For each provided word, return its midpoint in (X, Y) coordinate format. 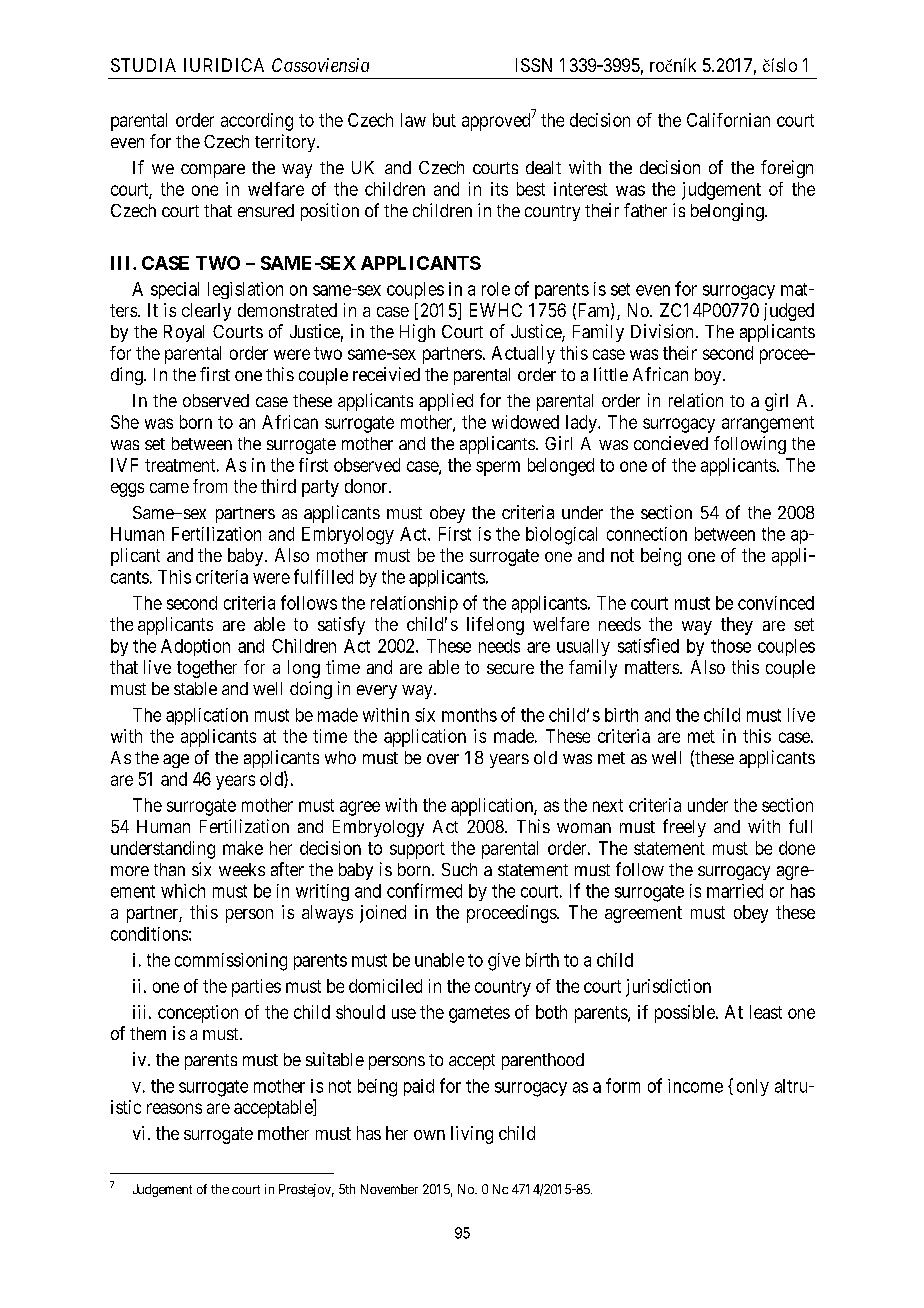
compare (213, 171)
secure (510, 669)
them (148, 1033)
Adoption (195, 647)
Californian (728, 120)
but (444, 120)
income (695, 1086)
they (737, 626)
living (472, 1135)
